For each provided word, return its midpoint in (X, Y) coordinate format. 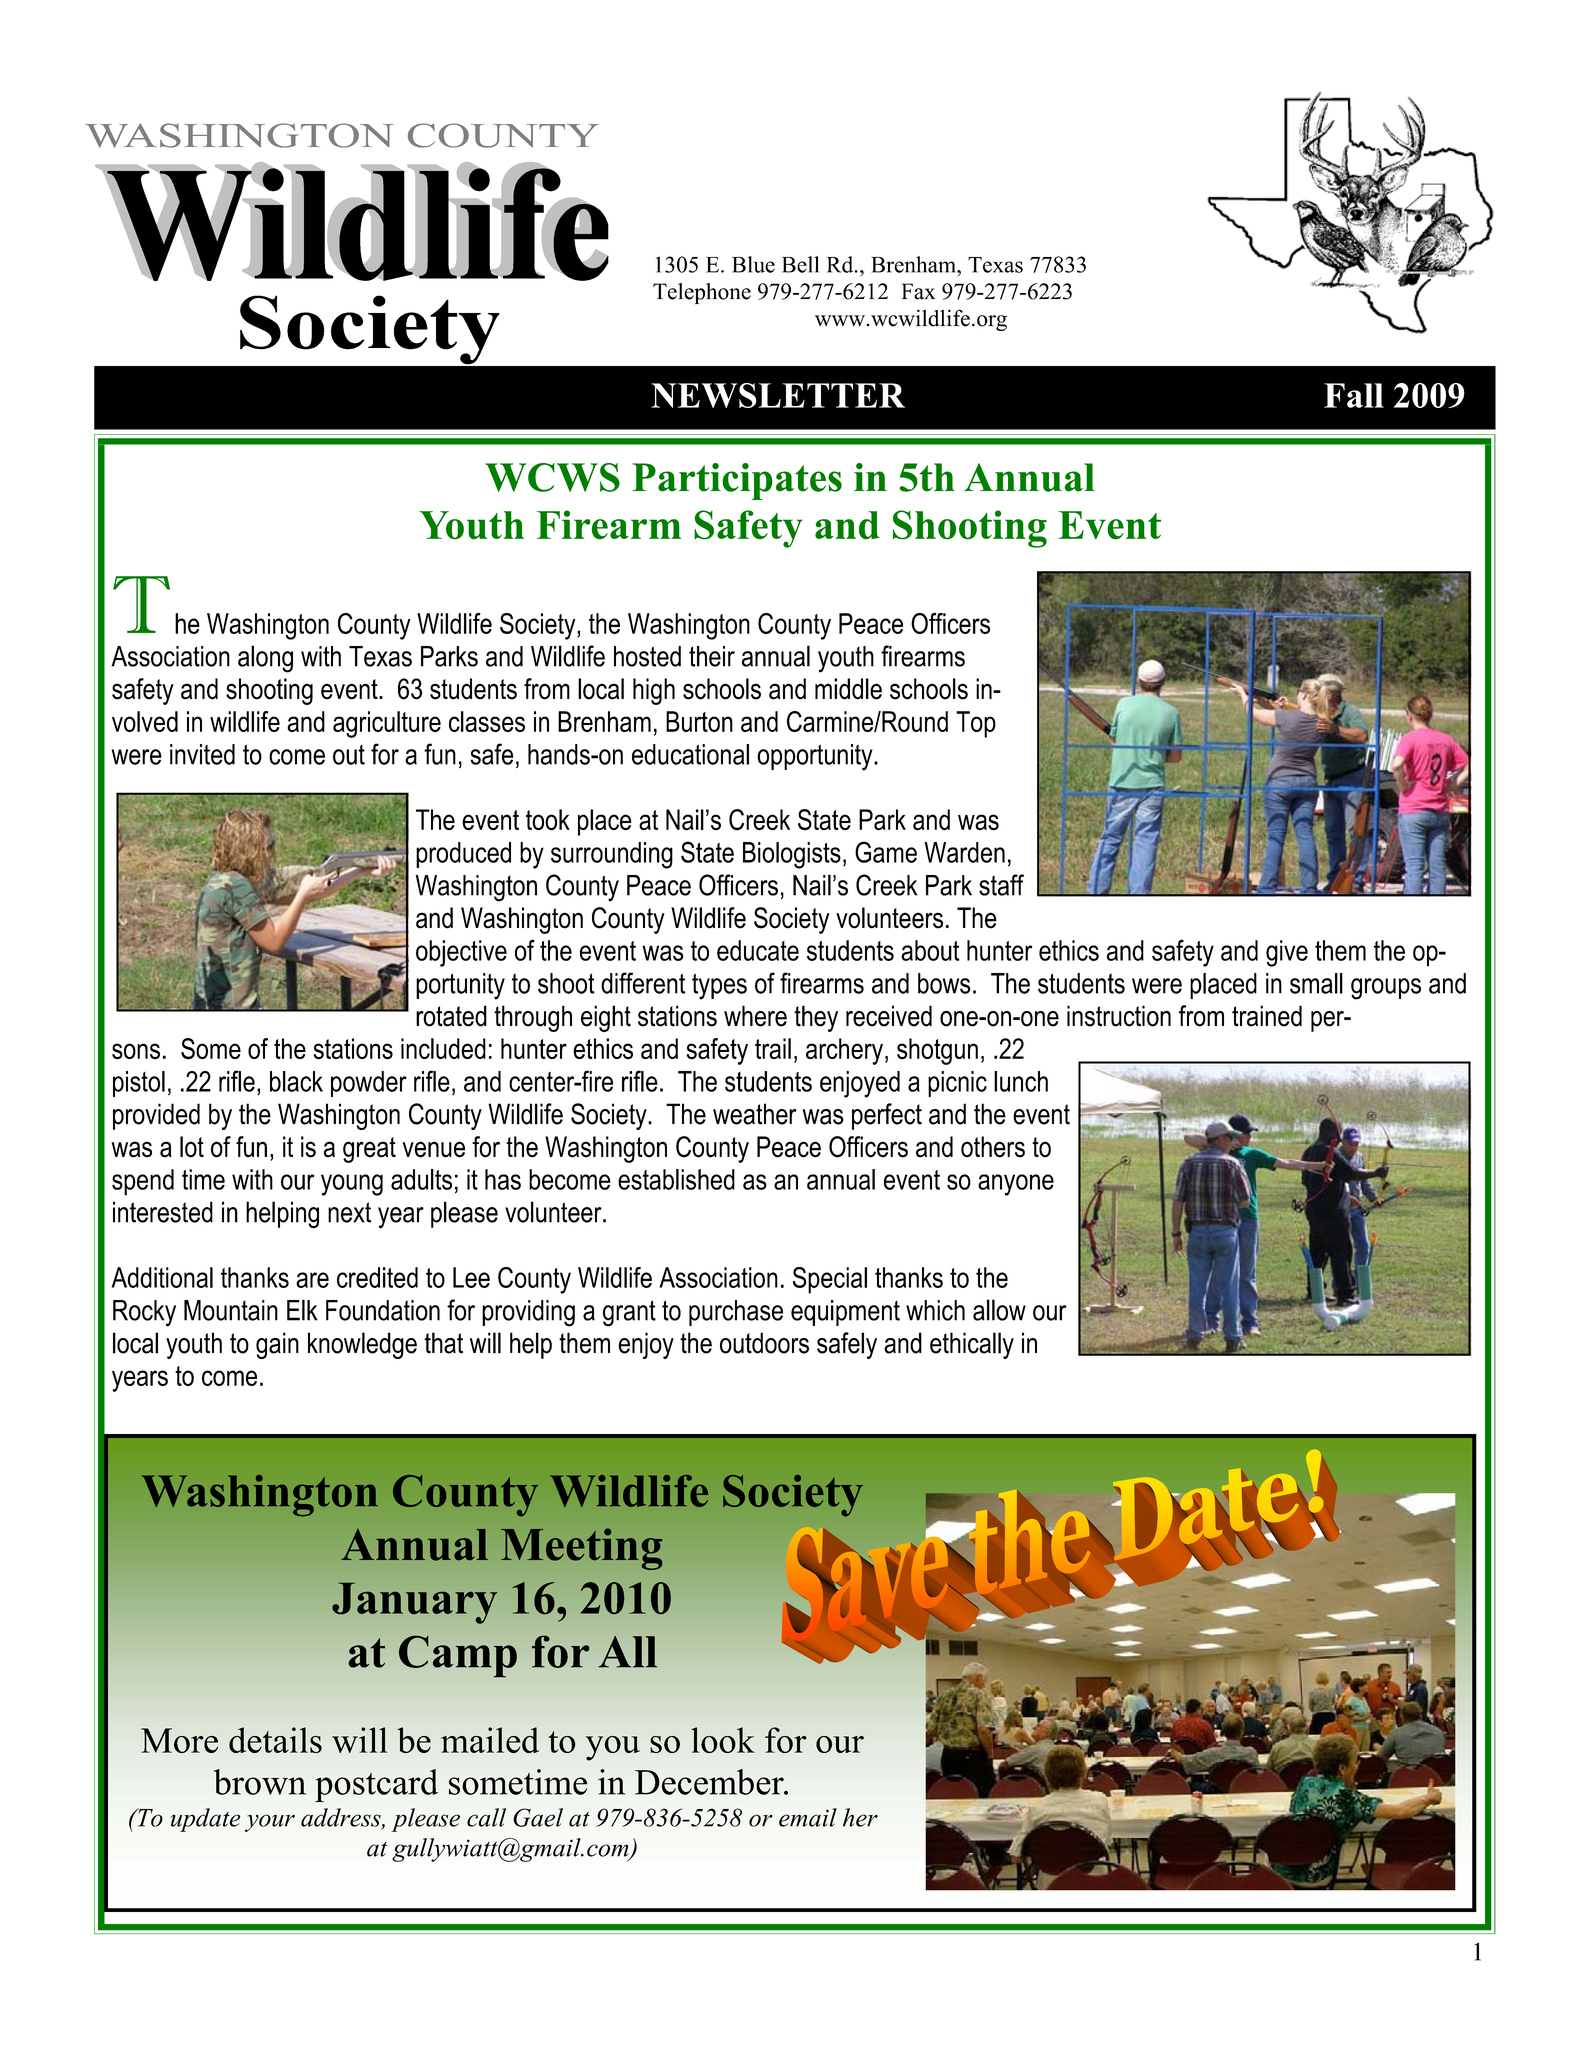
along (265, 659)
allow (999, 1310)
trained (1267, 1016)
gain (277, 1345)
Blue (753, 264)
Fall (1354, 395)
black (296, 1081)
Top (976, 724)
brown (260, 1782)
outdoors (764, 1343)
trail (773, 1048)
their (712, 656)
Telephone (702, 293)
